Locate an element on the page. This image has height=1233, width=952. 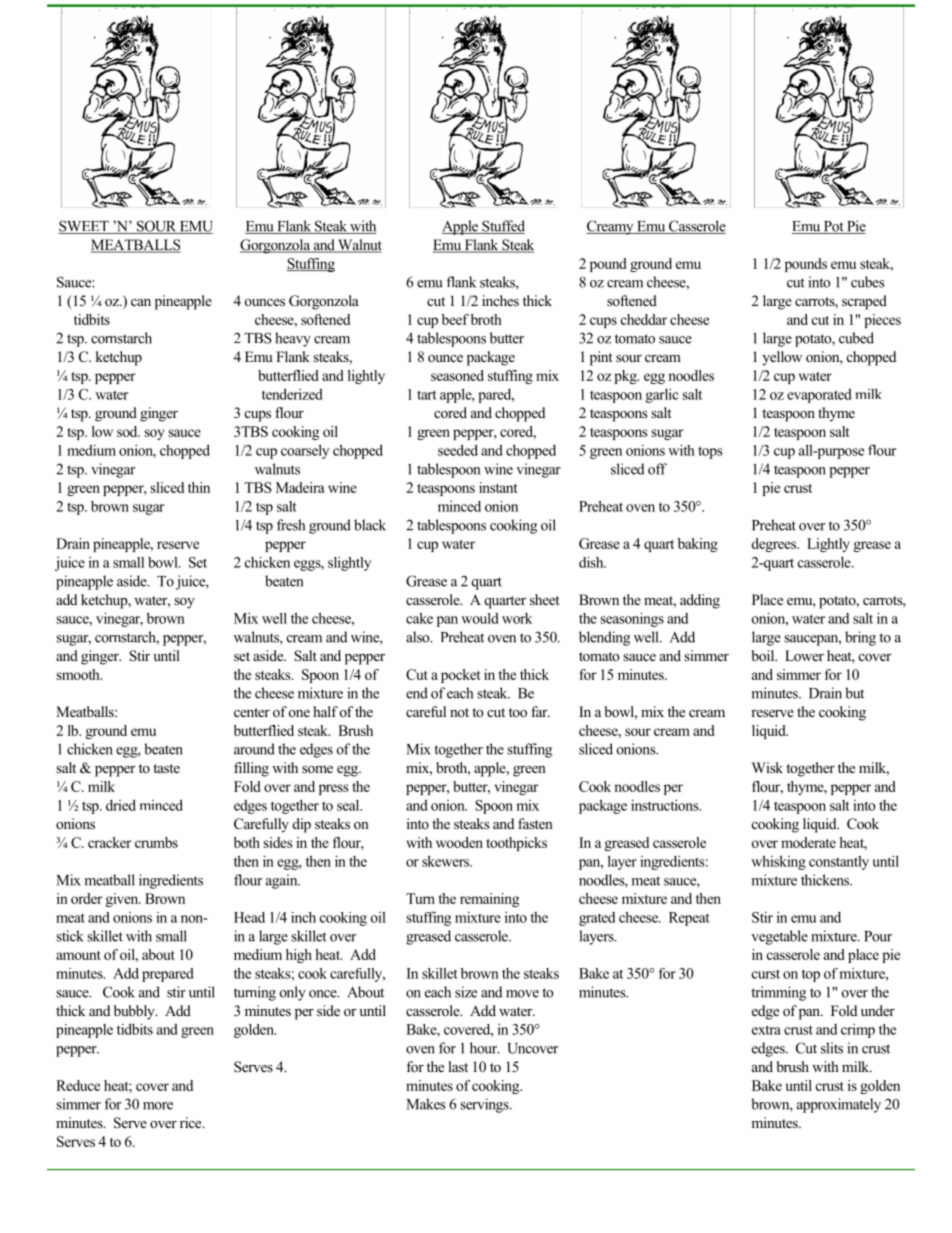
Stuffed is located at coordinates (502, 227).
